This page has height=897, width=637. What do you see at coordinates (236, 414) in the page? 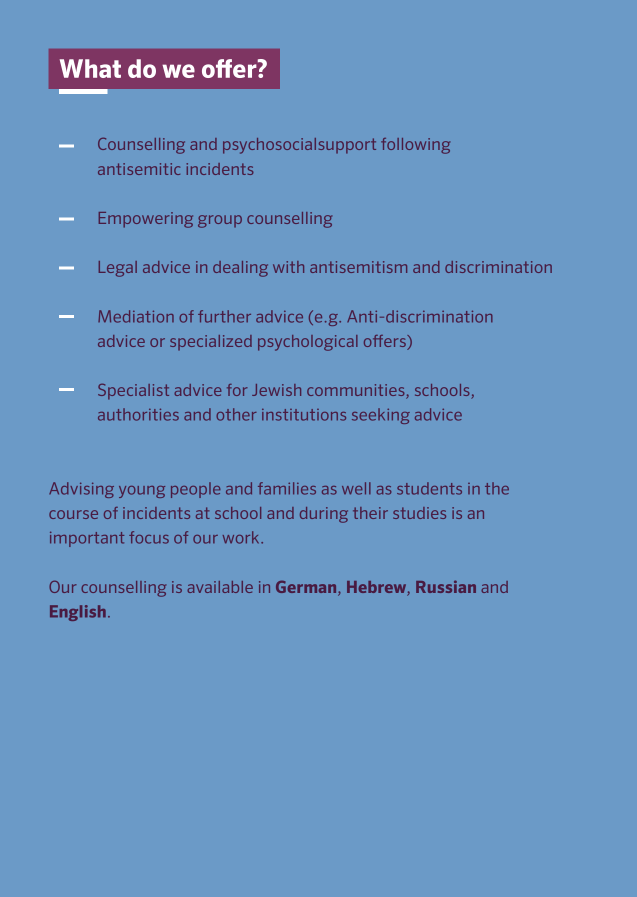
I see `other` at bounding box center [236, 414].
